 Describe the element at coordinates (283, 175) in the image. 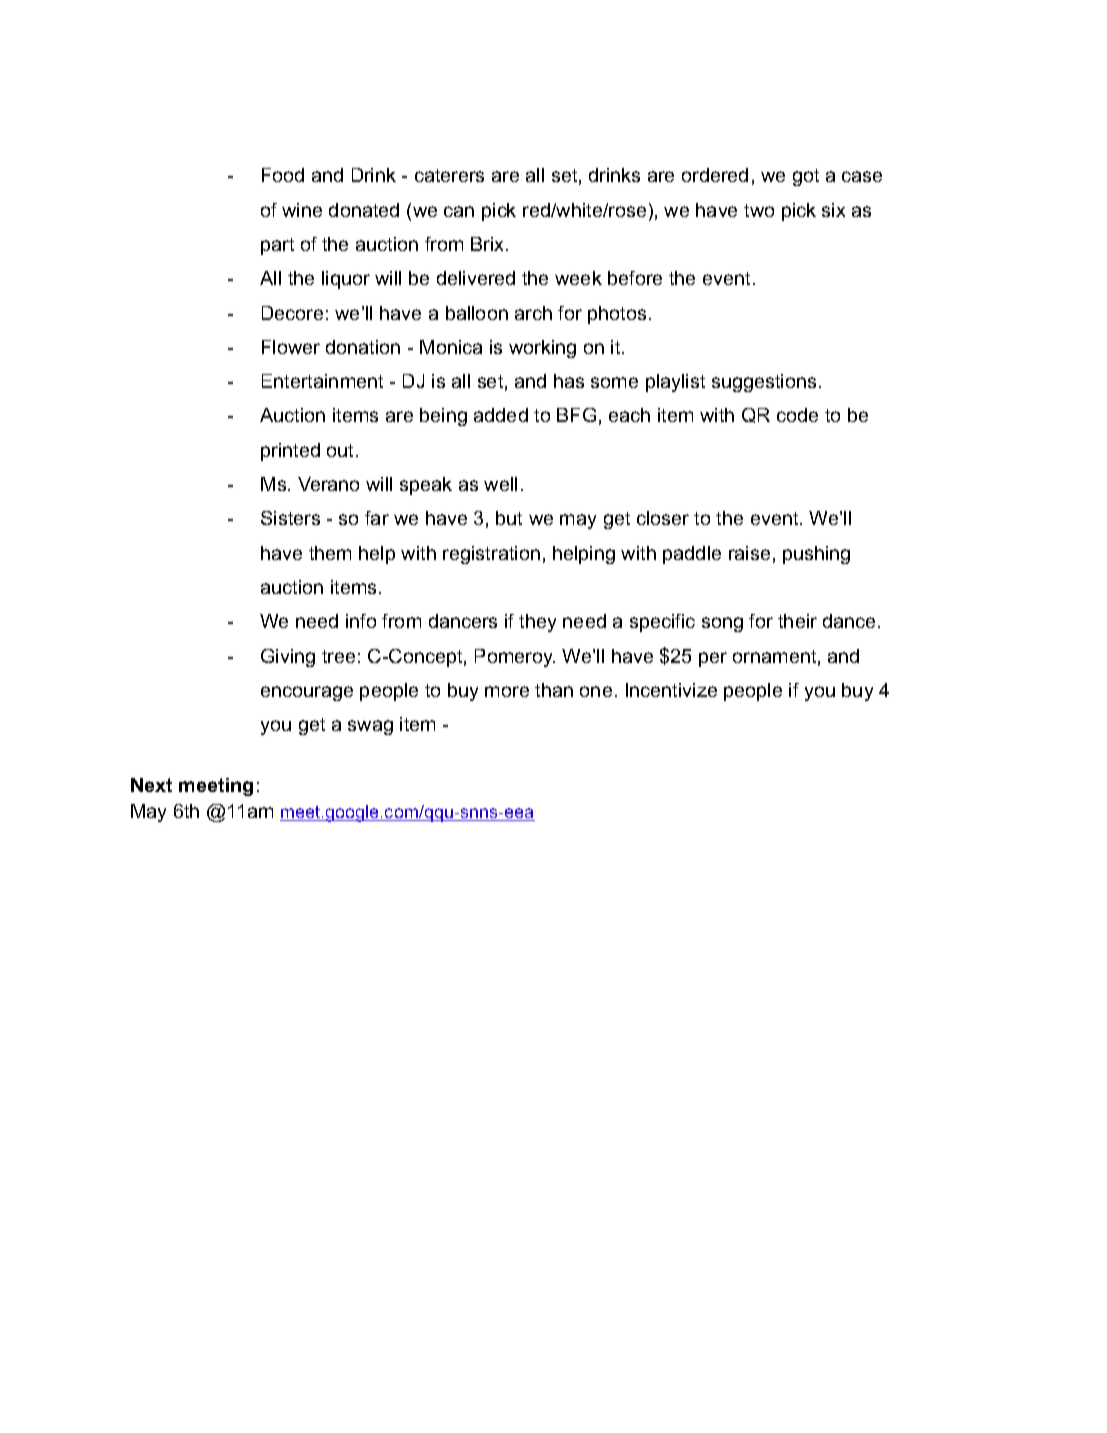

I see `Food` at that location.
